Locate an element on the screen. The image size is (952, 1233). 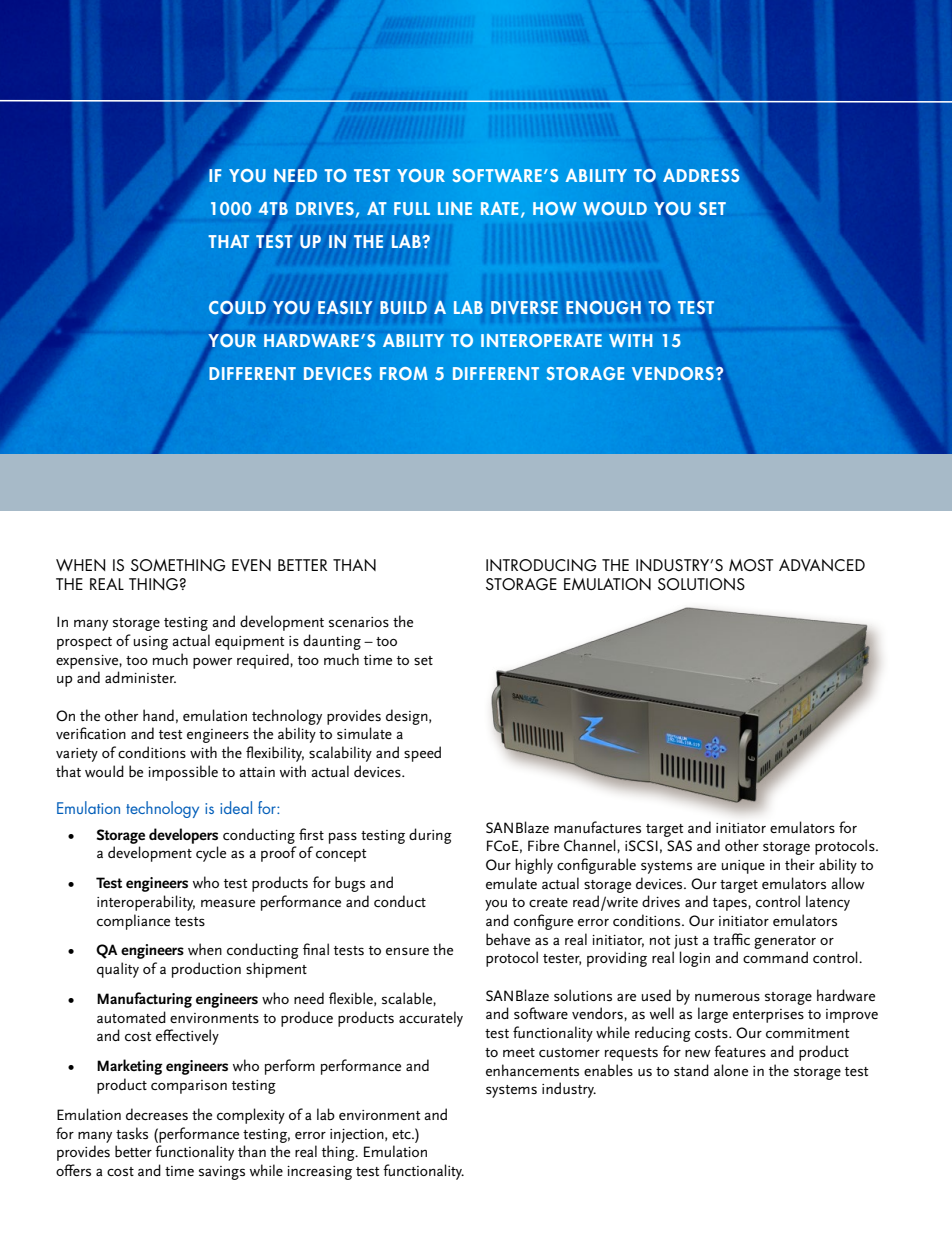
ADDRESS is located at coordinates (701, 175).
